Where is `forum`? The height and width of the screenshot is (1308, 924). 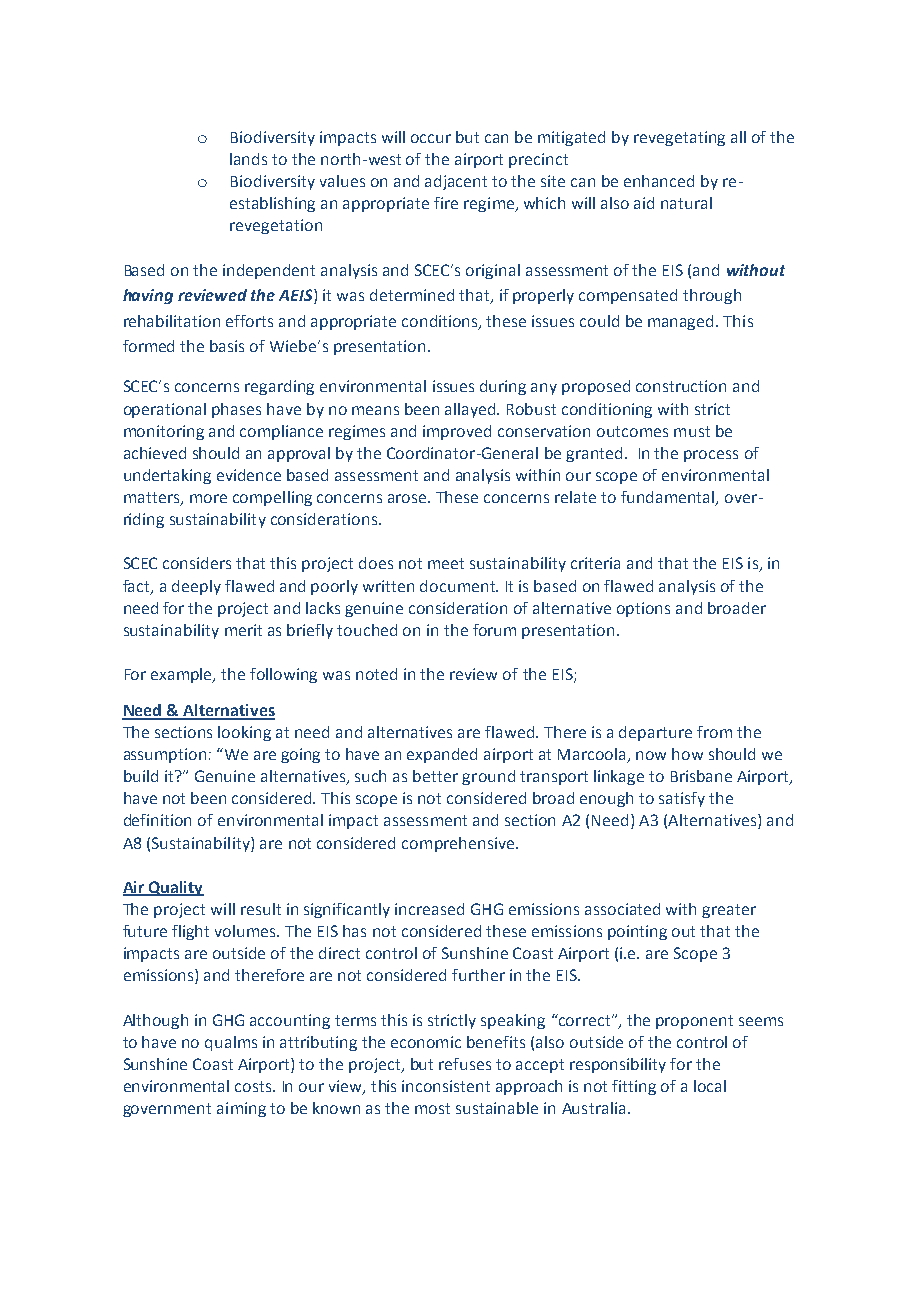
forum is located at coordinates (494, 630).
